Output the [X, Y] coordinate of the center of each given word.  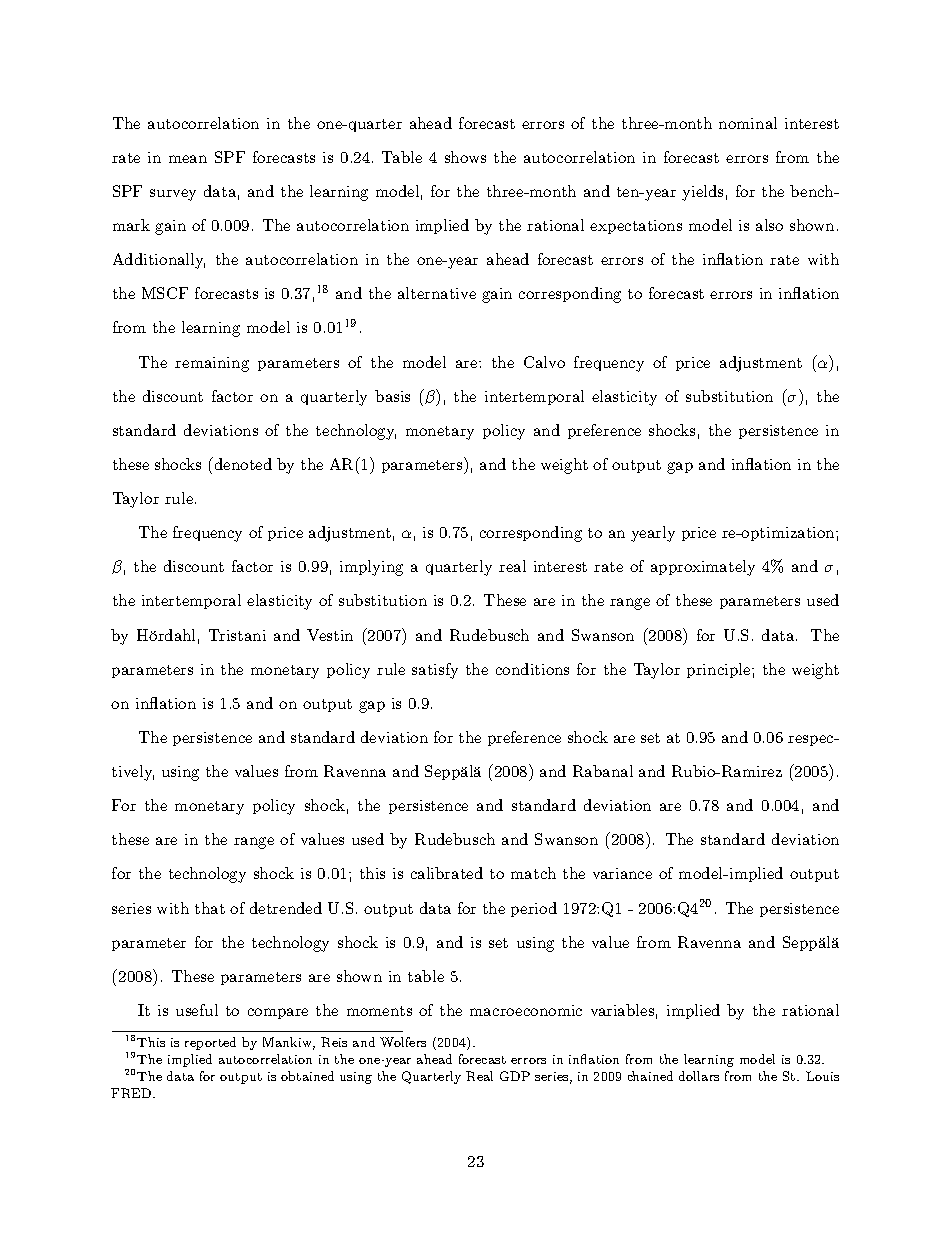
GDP [515, 1076]
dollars [699, 1076]
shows [465, 157]
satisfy [435, 671]
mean [188, 159]
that [210, 908]
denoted [242, 463]
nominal [748, 123]
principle [718, 670]
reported [210, 1043]
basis [392, 396]
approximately [703, 568]
